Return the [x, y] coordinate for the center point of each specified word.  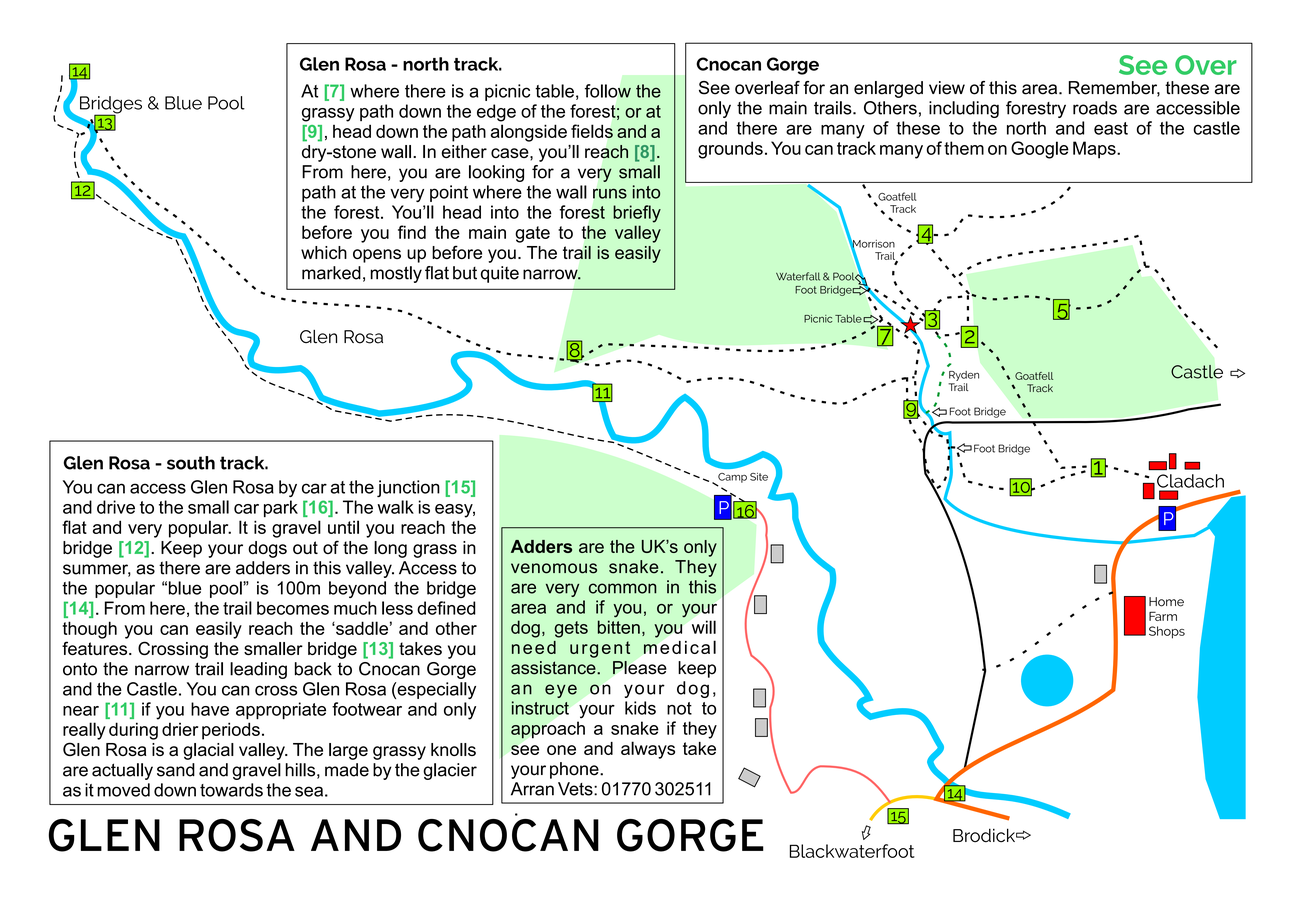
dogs [267, 549]
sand [176, 770]
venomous [554, 568]
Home [1166, 602]
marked [331, 273]
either [464, 151]
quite [500, 274]
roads [1095, 108]
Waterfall [798, 276]
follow [608, 91]
